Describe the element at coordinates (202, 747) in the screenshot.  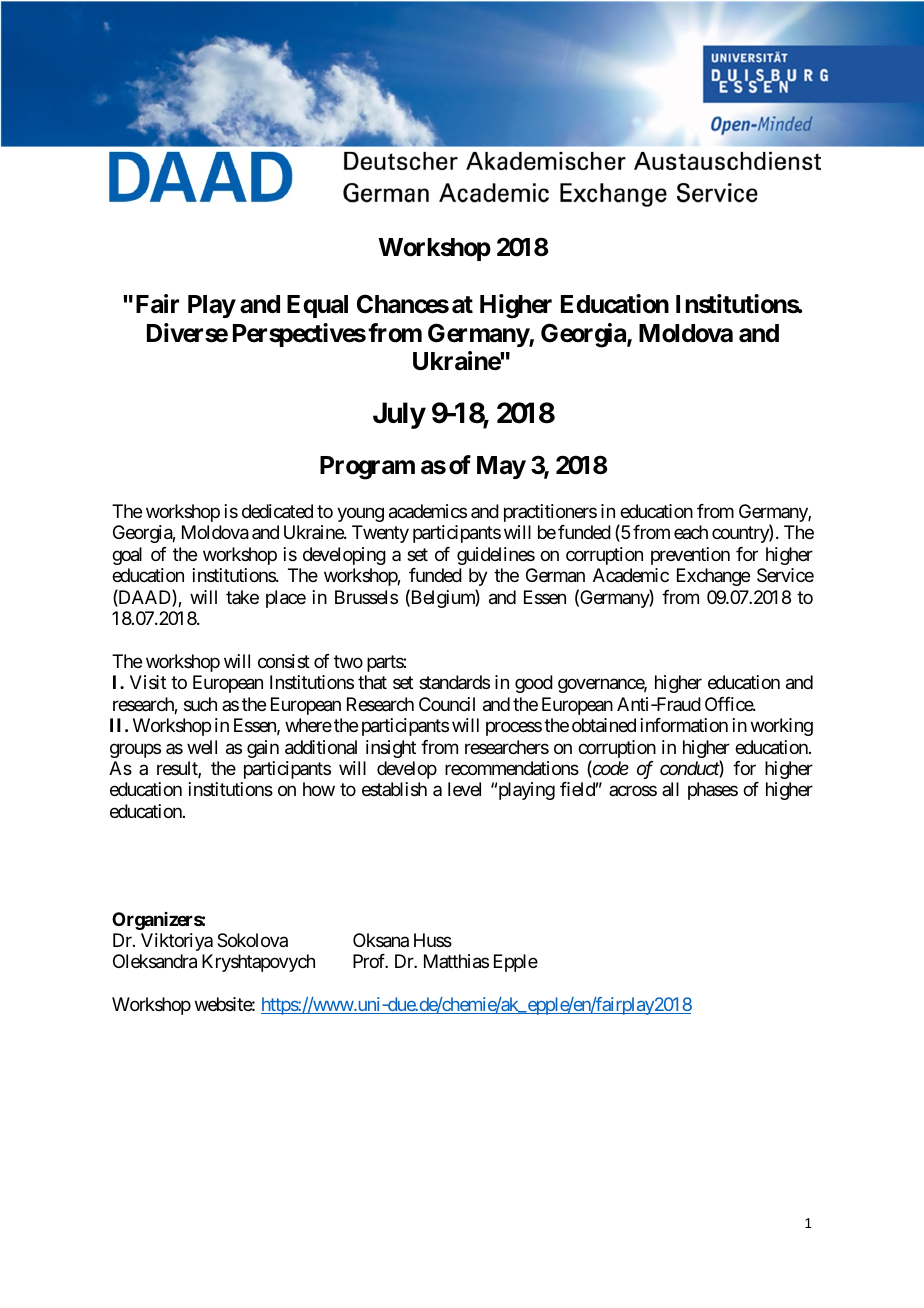
I see `well` at that location.
